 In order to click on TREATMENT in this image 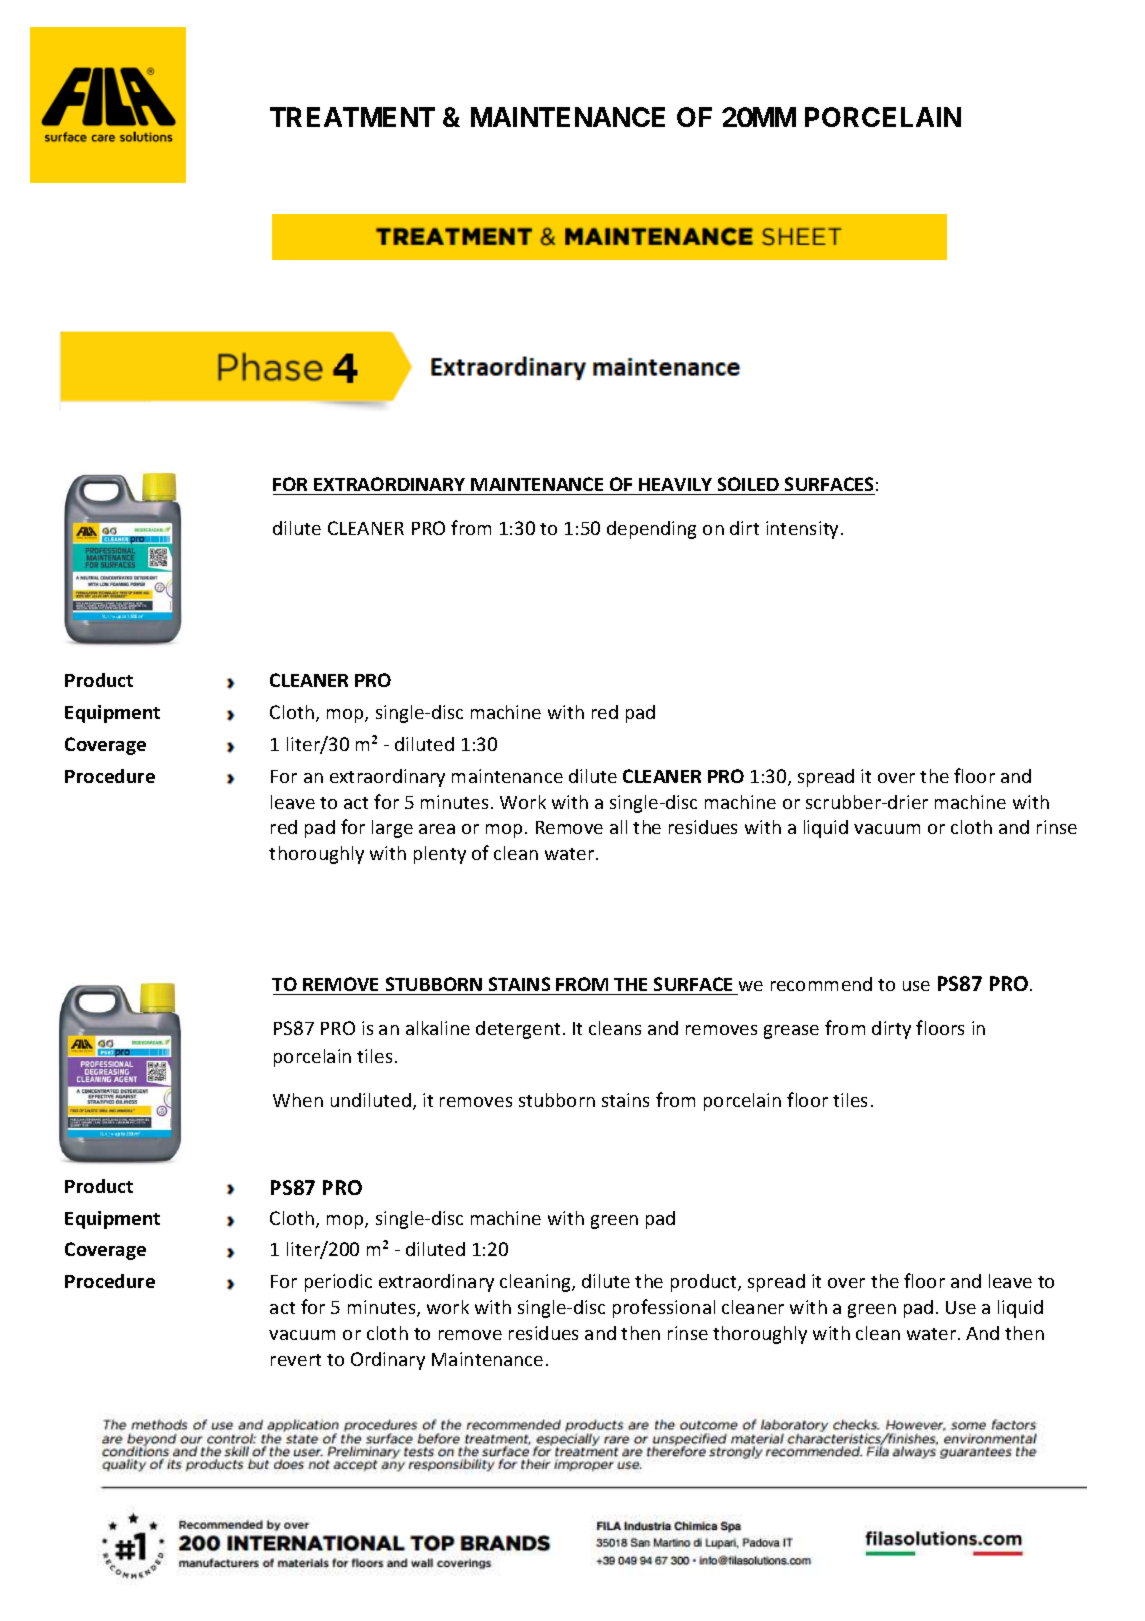, I will do `click(352, 117)`.
